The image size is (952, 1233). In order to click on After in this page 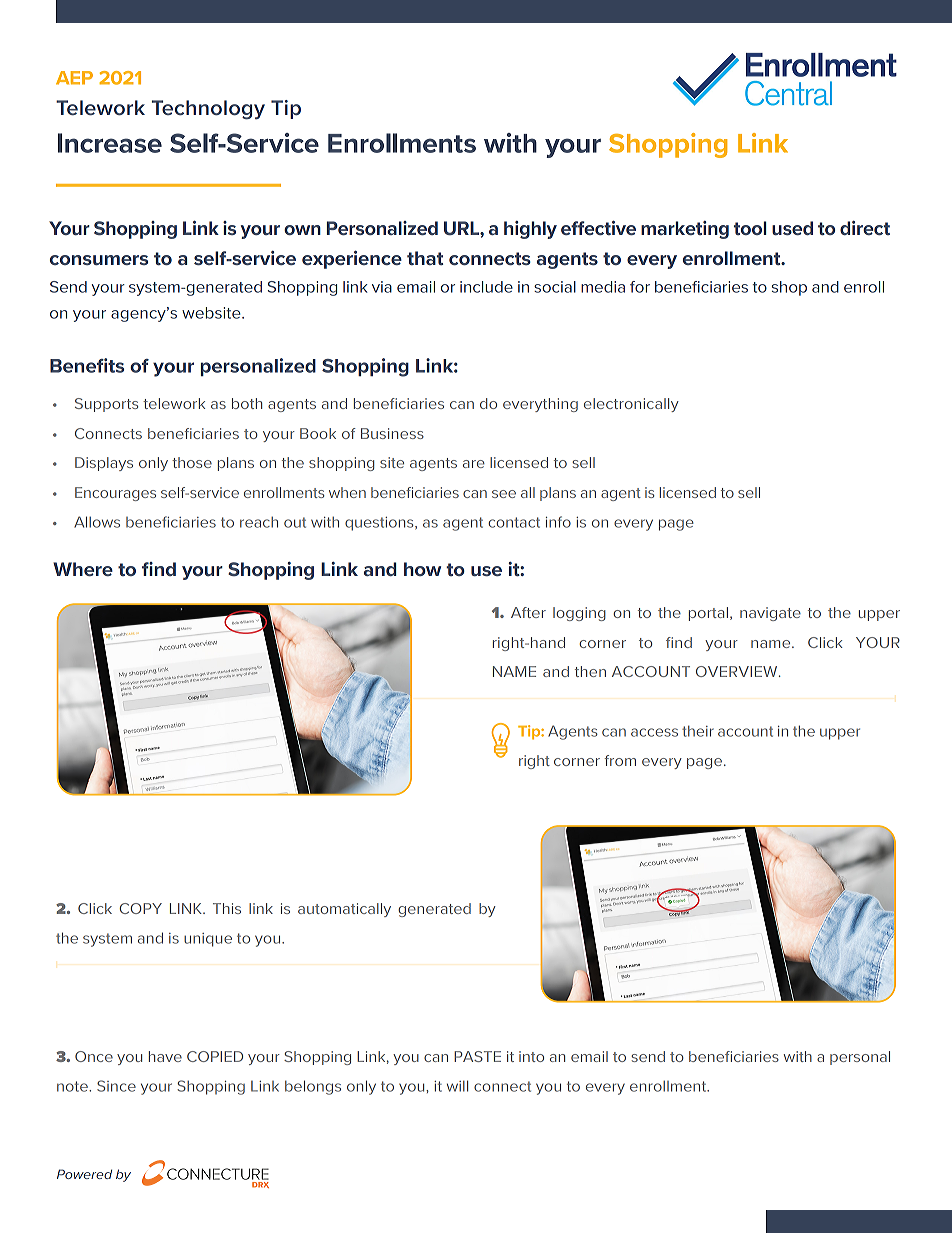, I will do `click(528, 612)`.
